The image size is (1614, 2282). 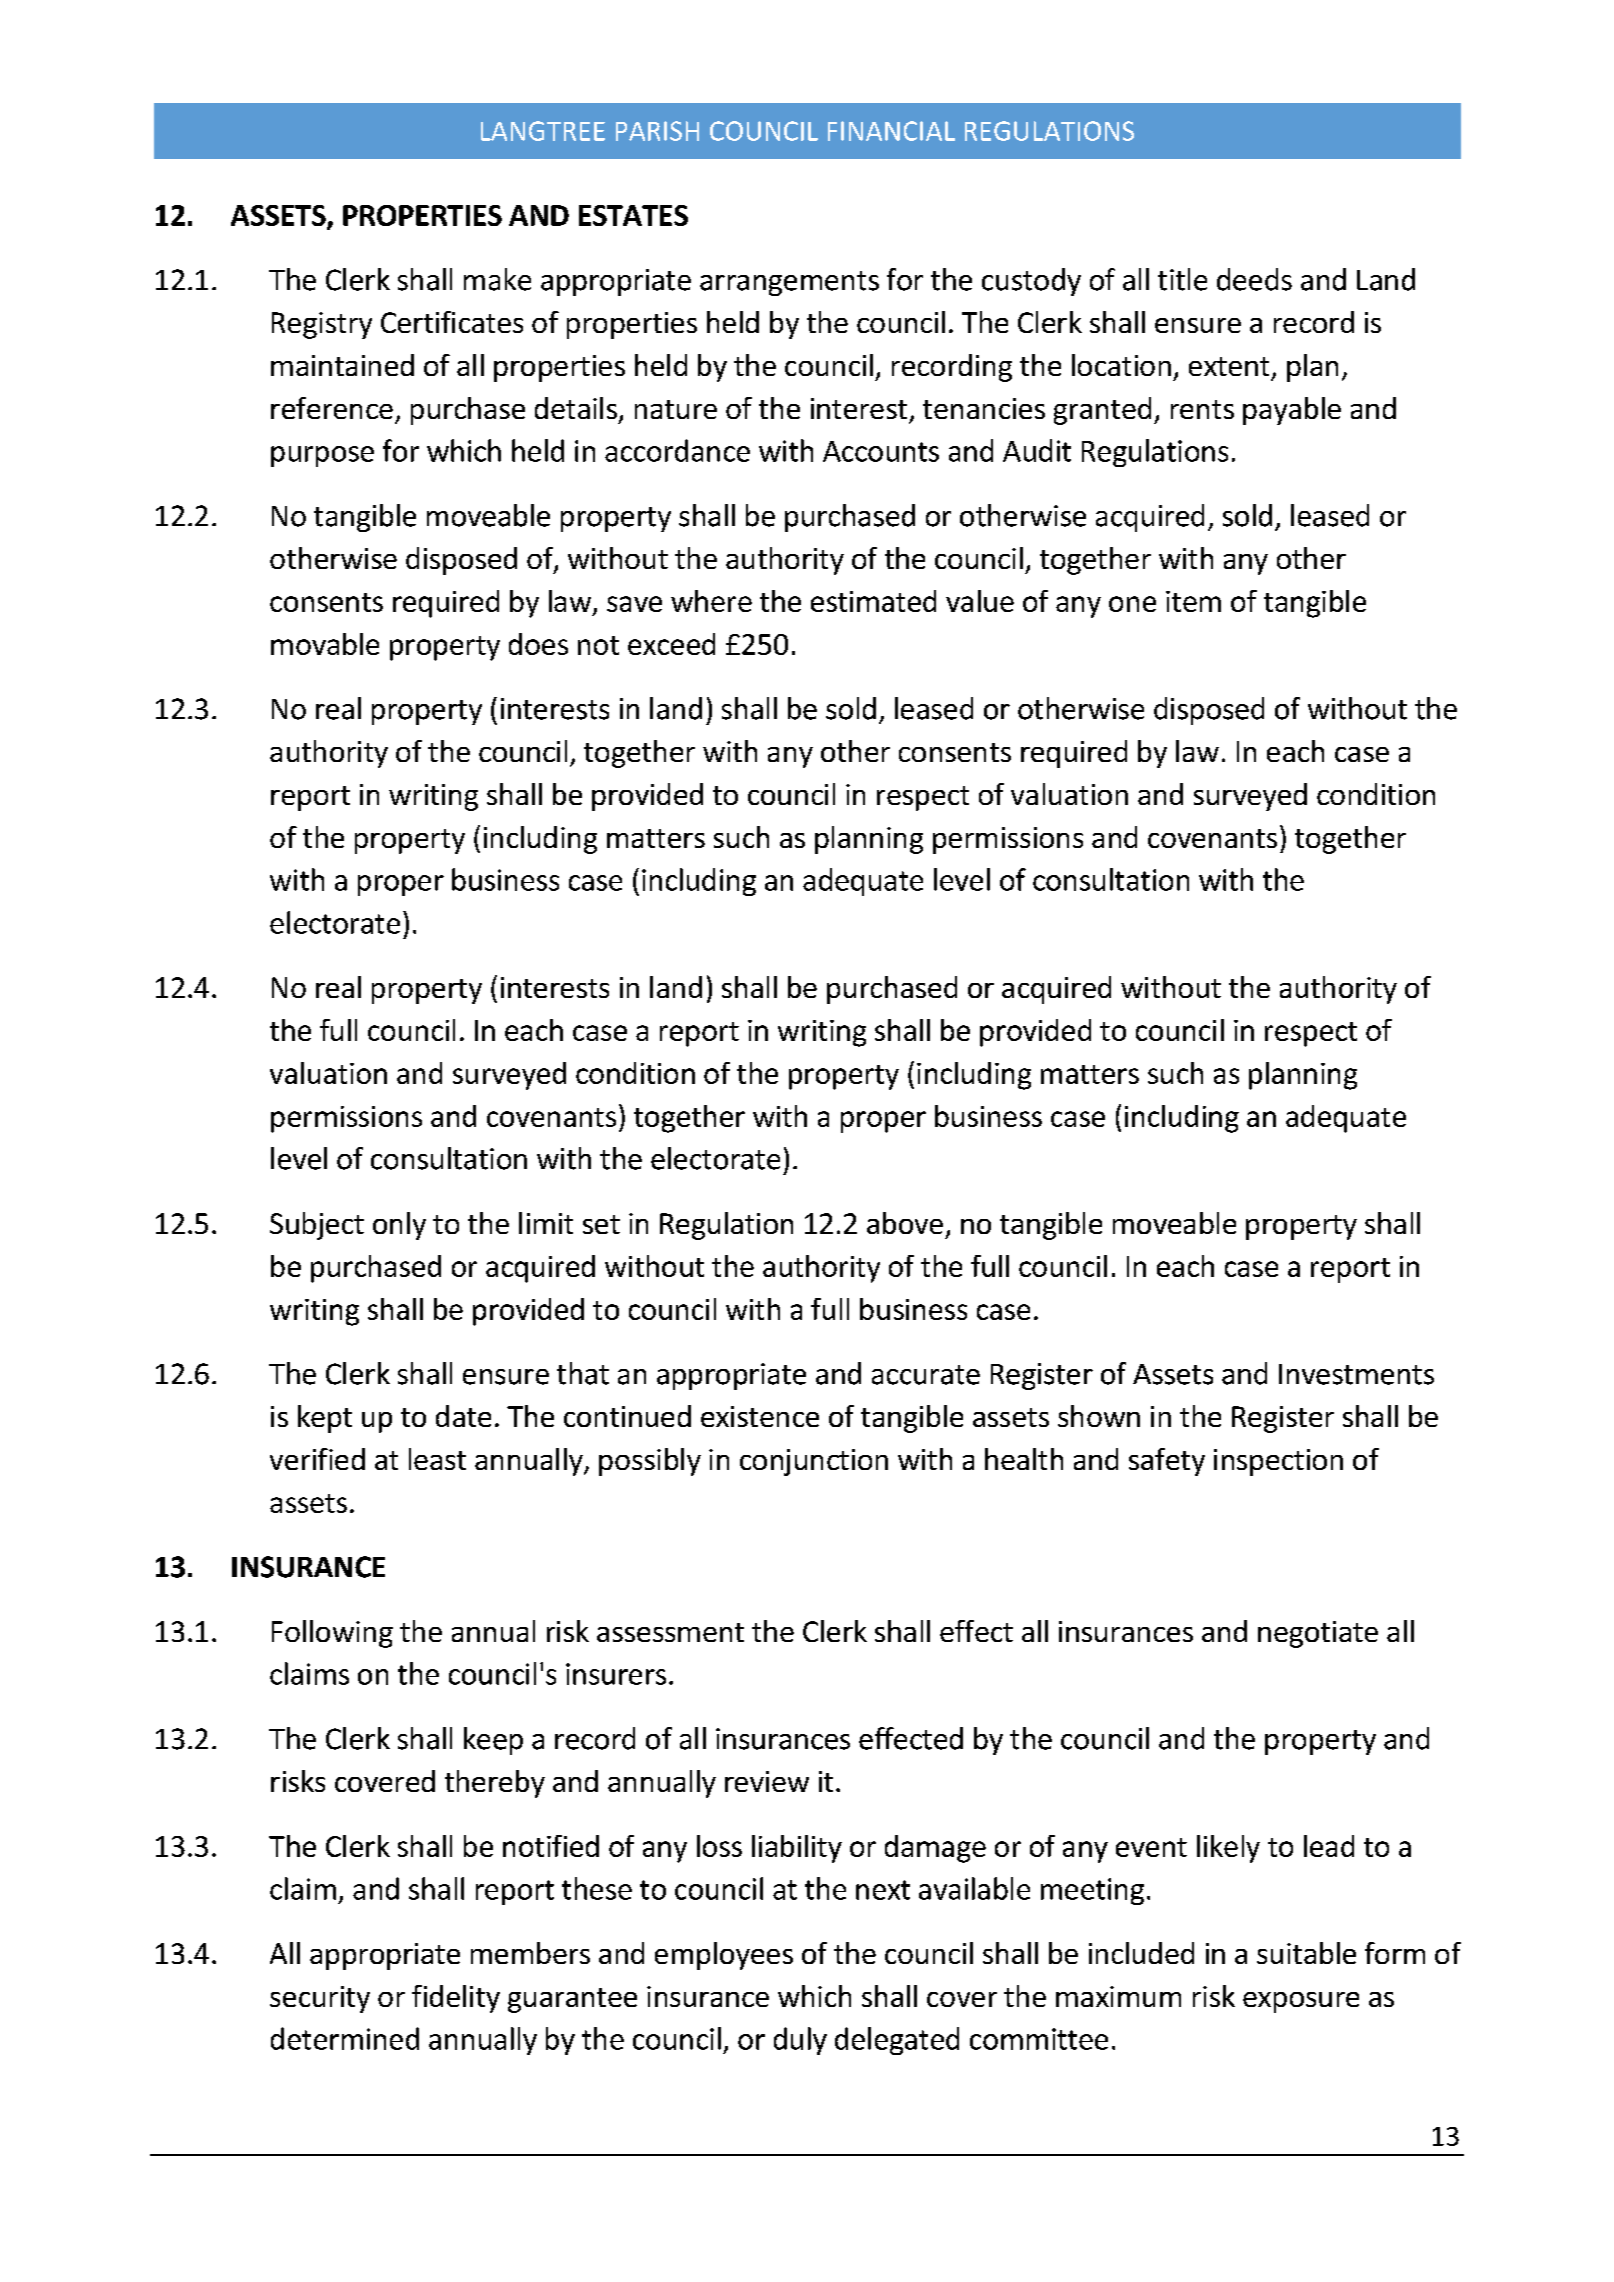 I want to click on date, so click(x=463, y=1416).
